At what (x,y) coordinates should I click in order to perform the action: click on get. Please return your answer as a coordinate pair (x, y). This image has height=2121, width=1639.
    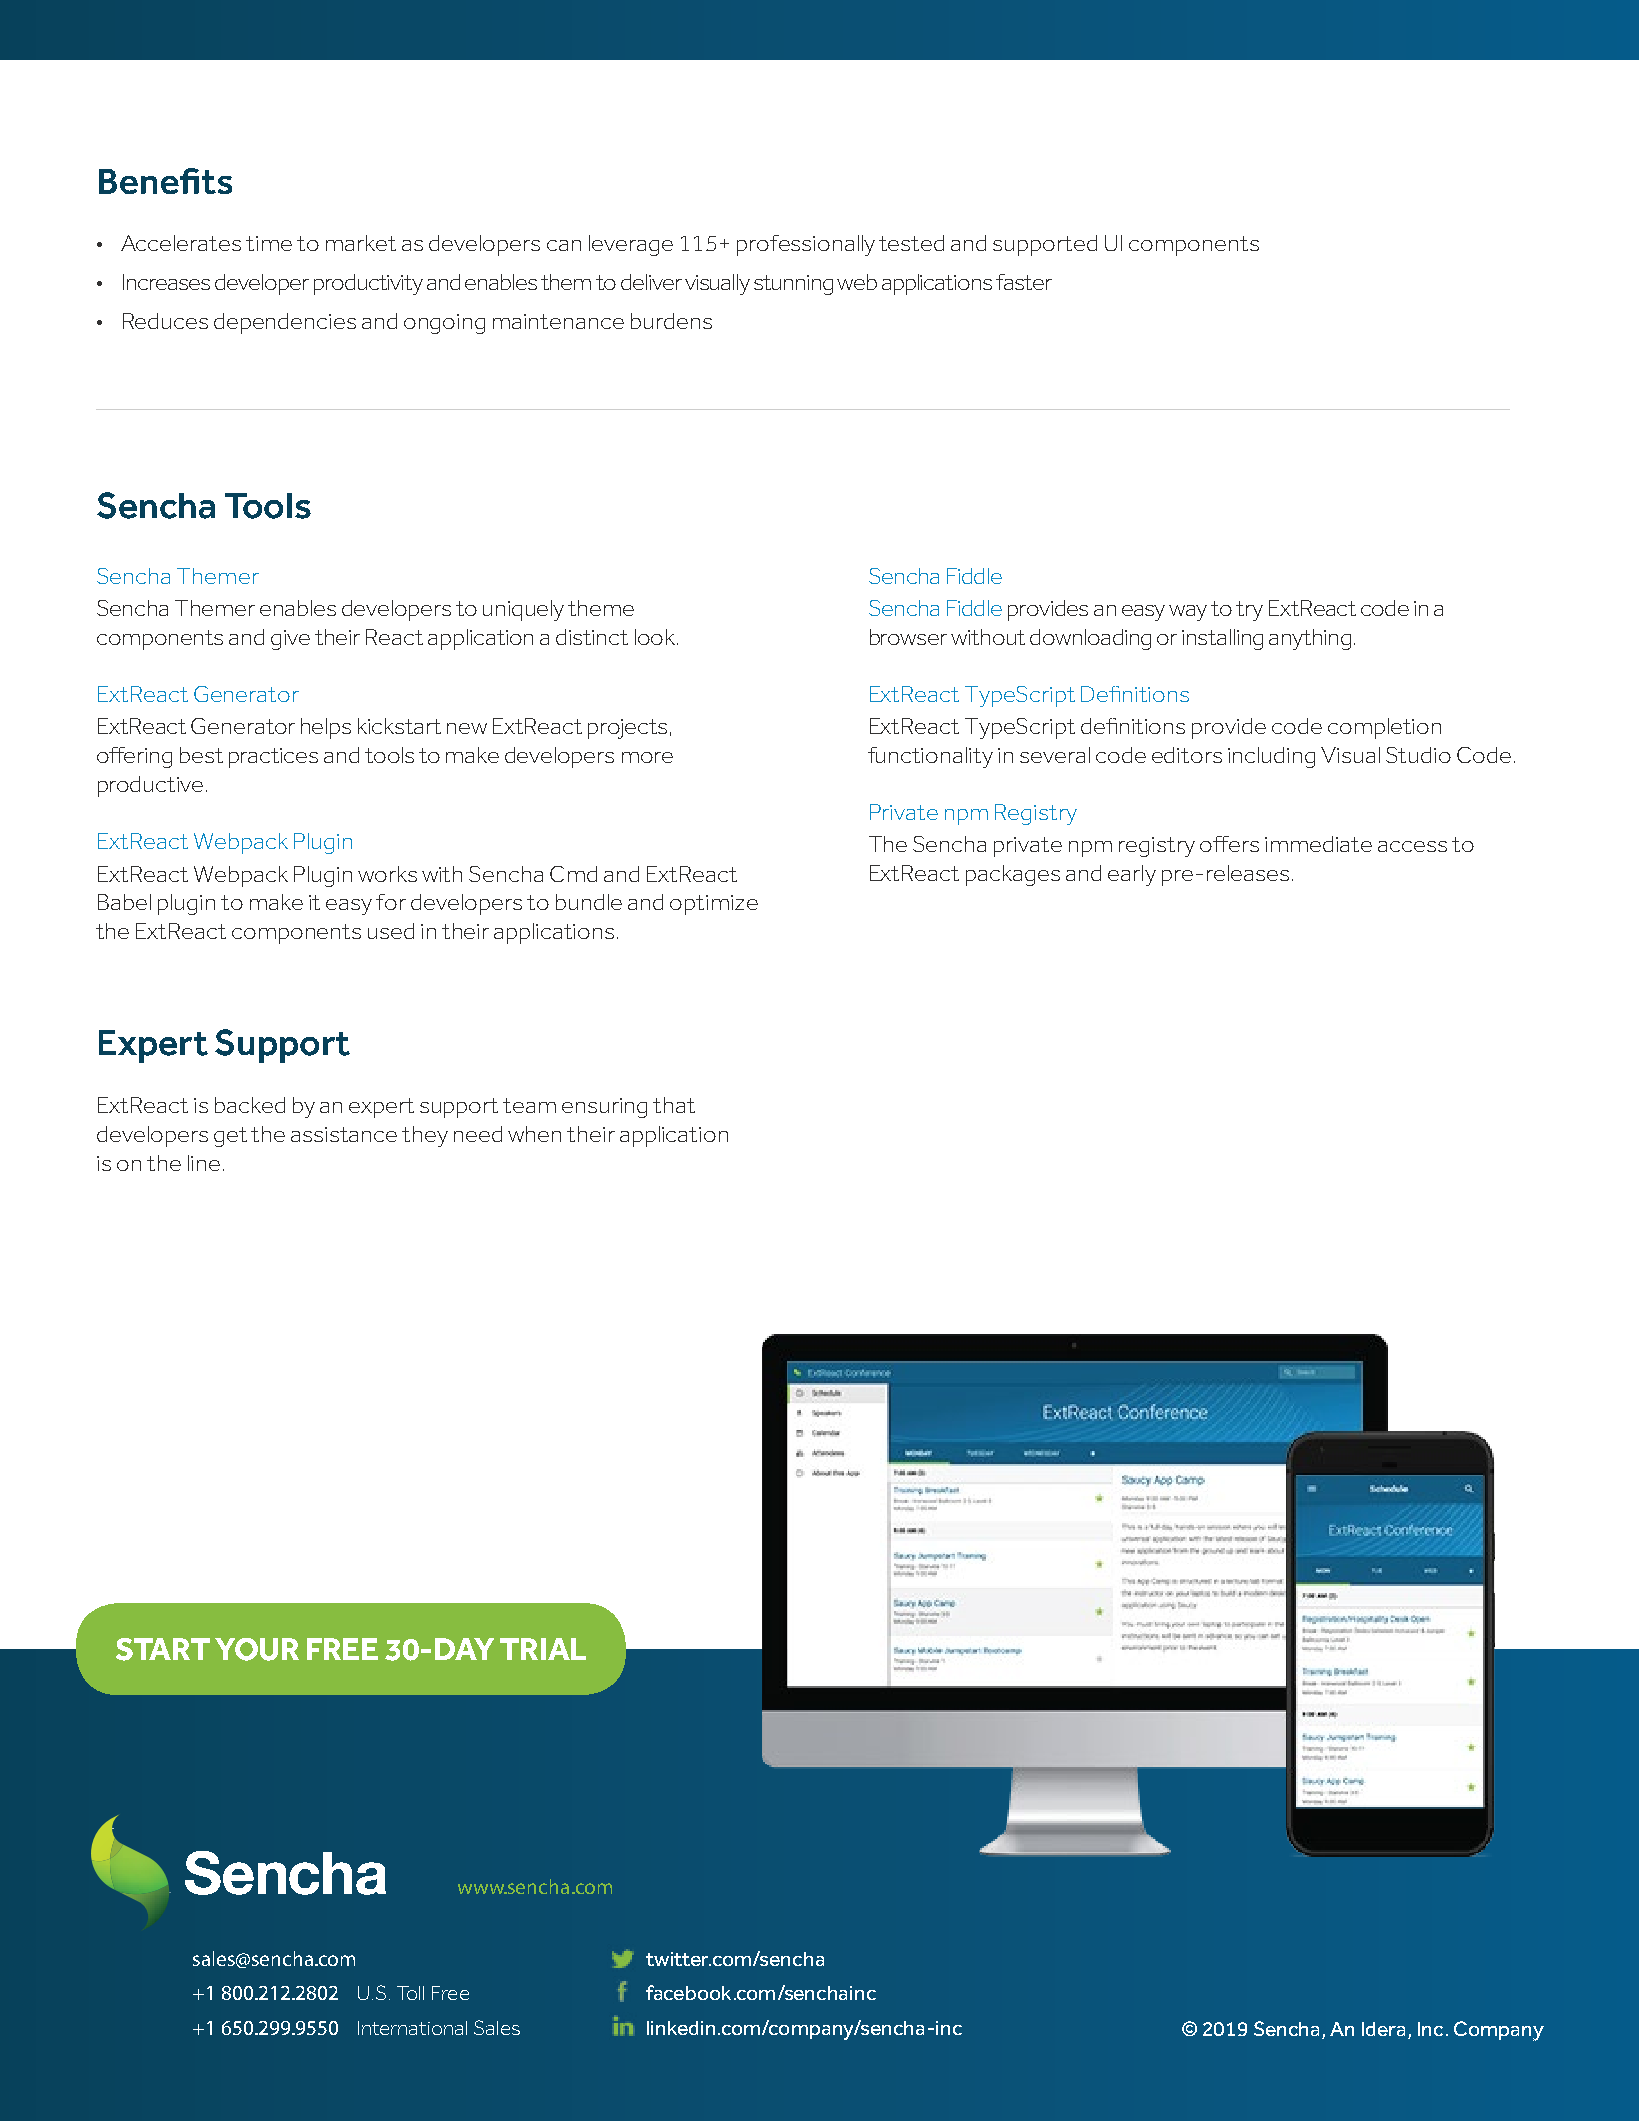
    Looking at the image, I should click on (230, 1137).
